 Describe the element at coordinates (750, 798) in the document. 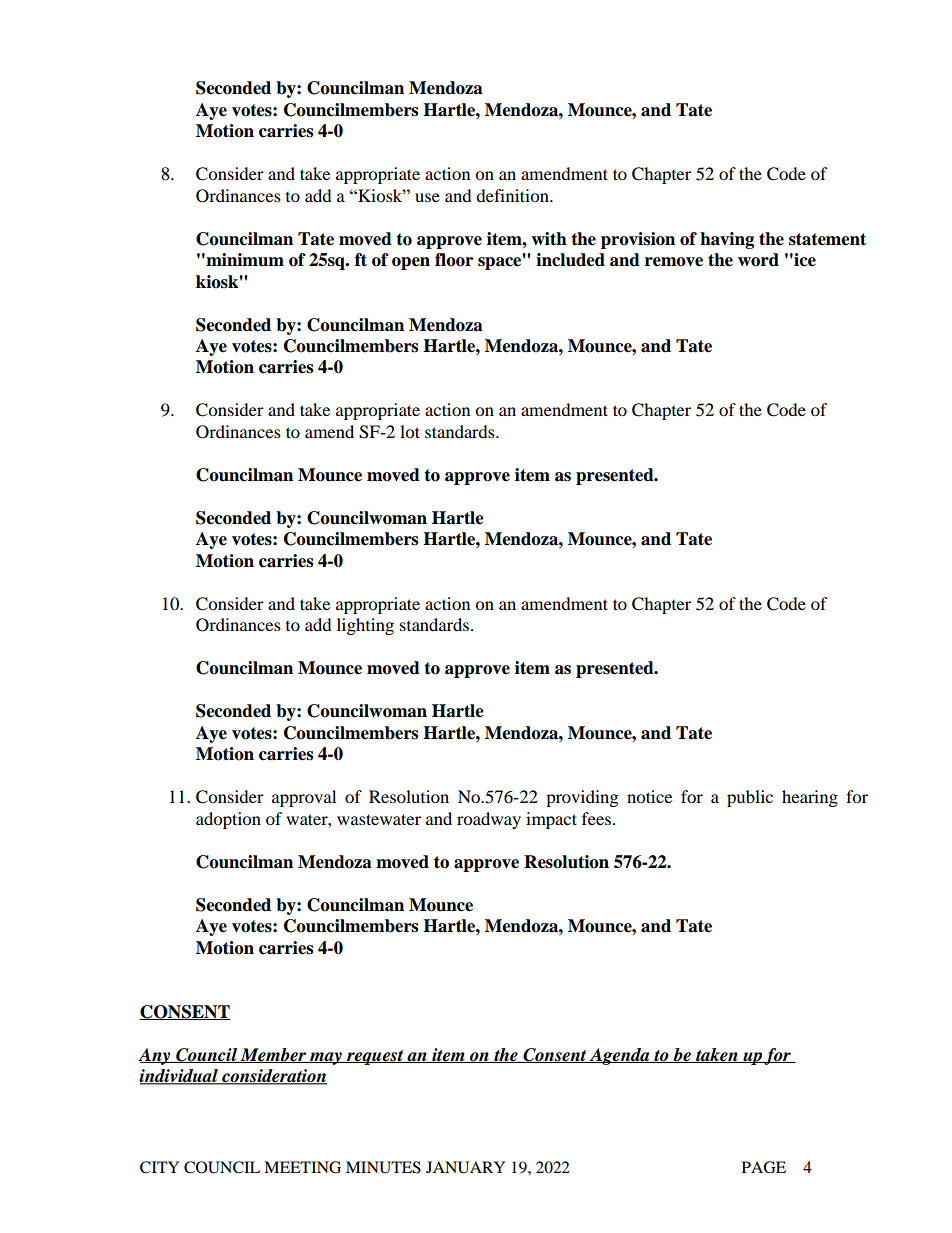

I see `public` at that location.
